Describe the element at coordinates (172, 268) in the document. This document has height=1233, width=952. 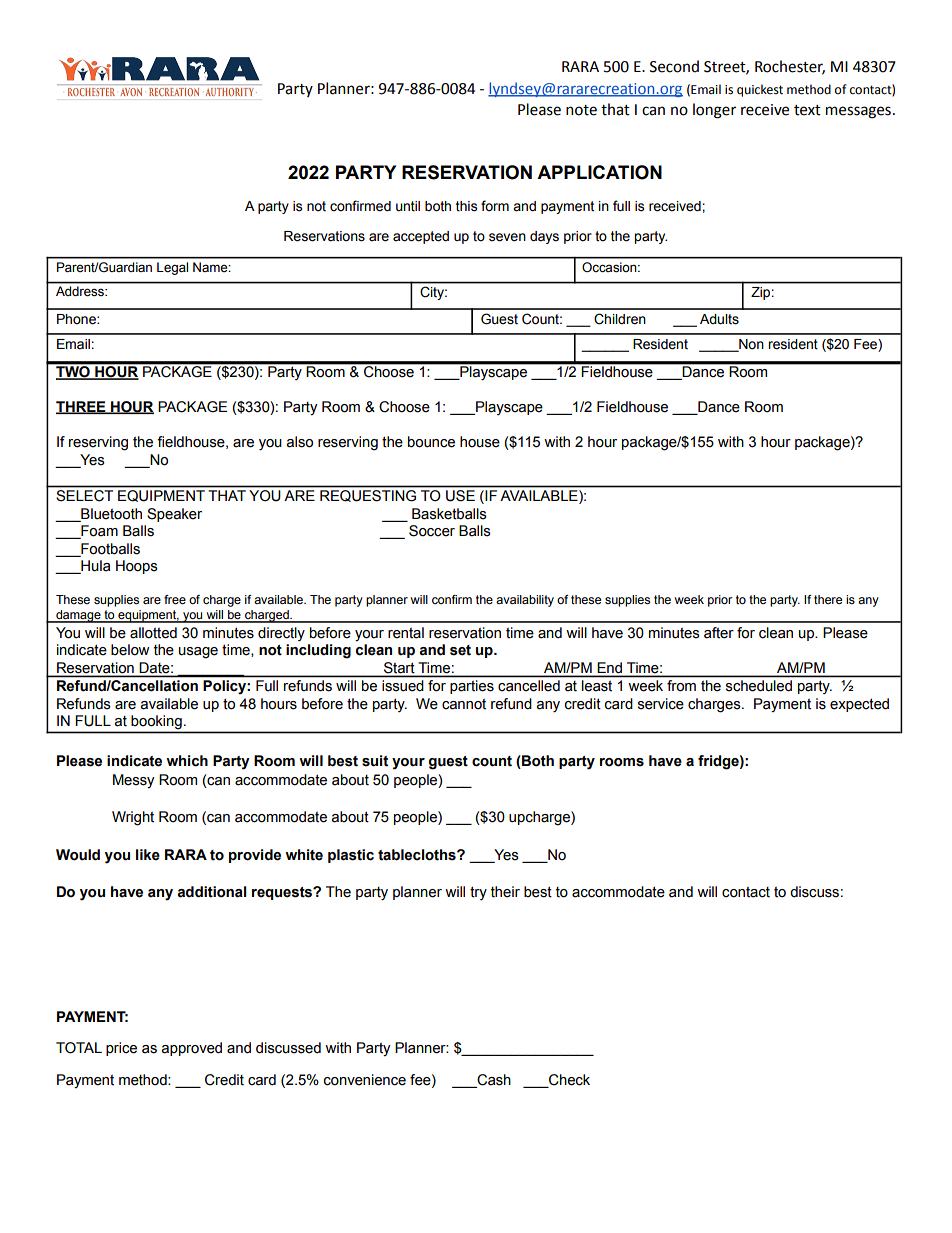
I see `Legal` at that location.
